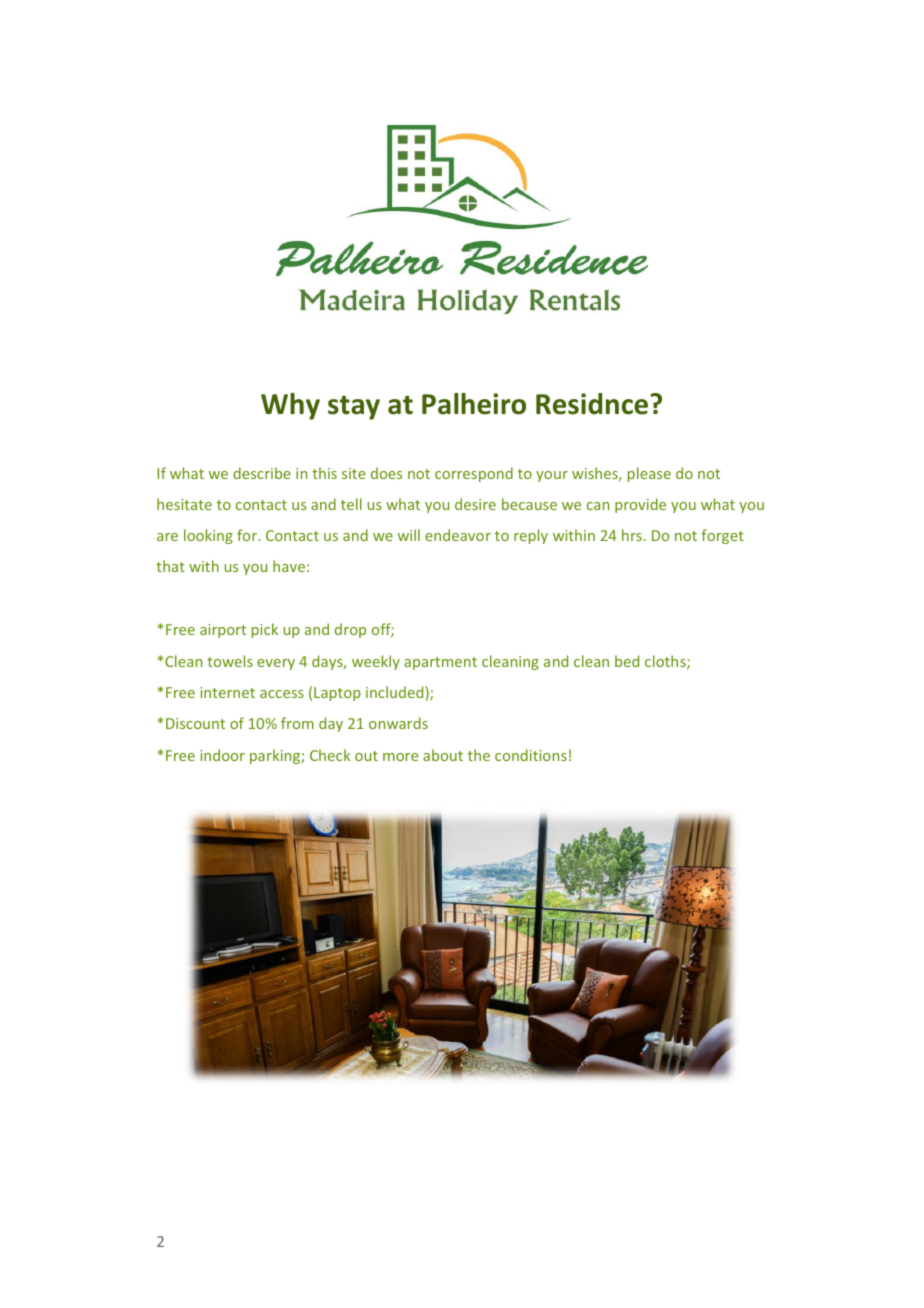 The image size is (924, 1308). Describe the element at coordinates (627, 661) in the screenshot. I see `bed` at that location.
